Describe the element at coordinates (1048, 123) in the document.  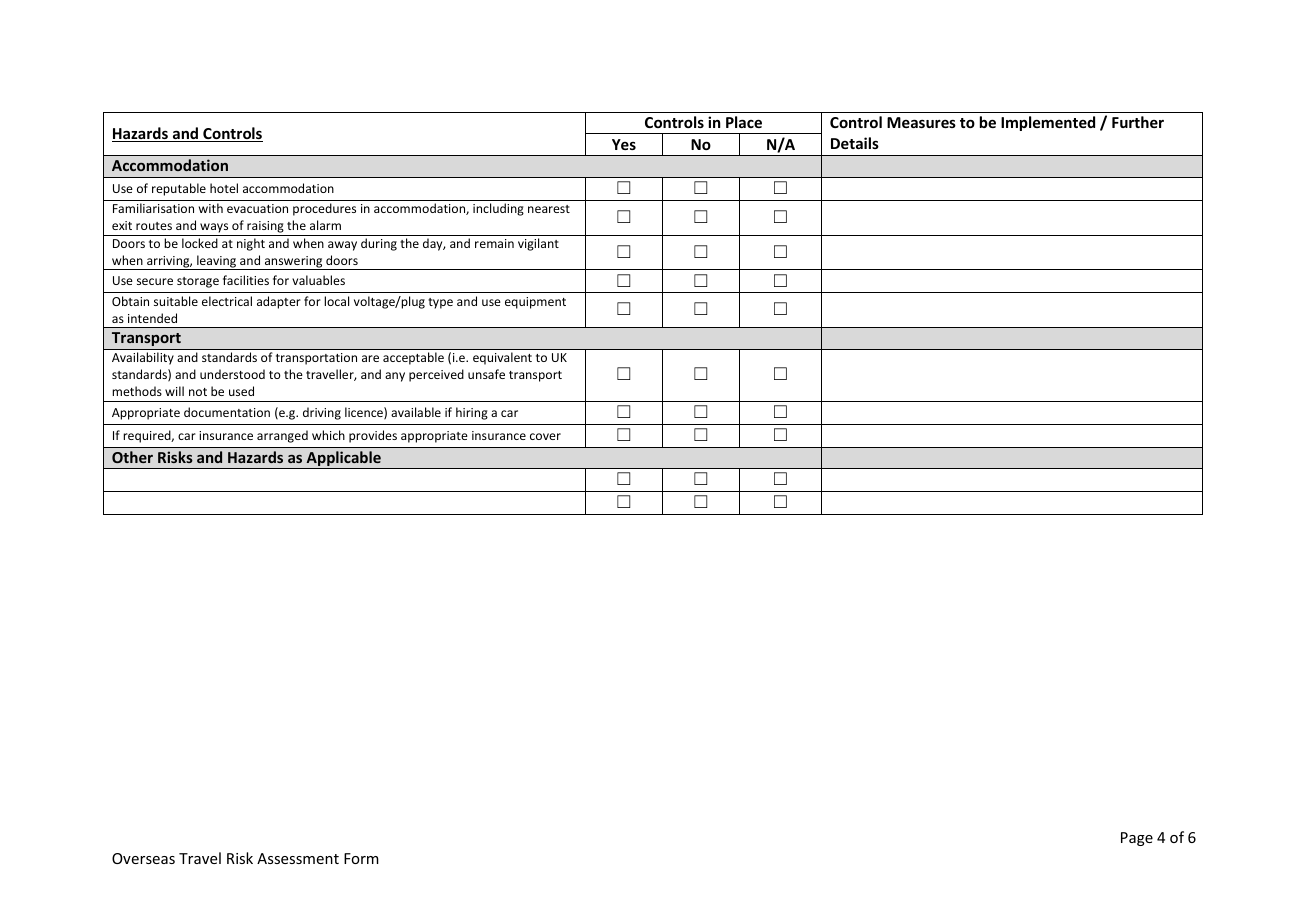
I see `Implemented` at that location.
